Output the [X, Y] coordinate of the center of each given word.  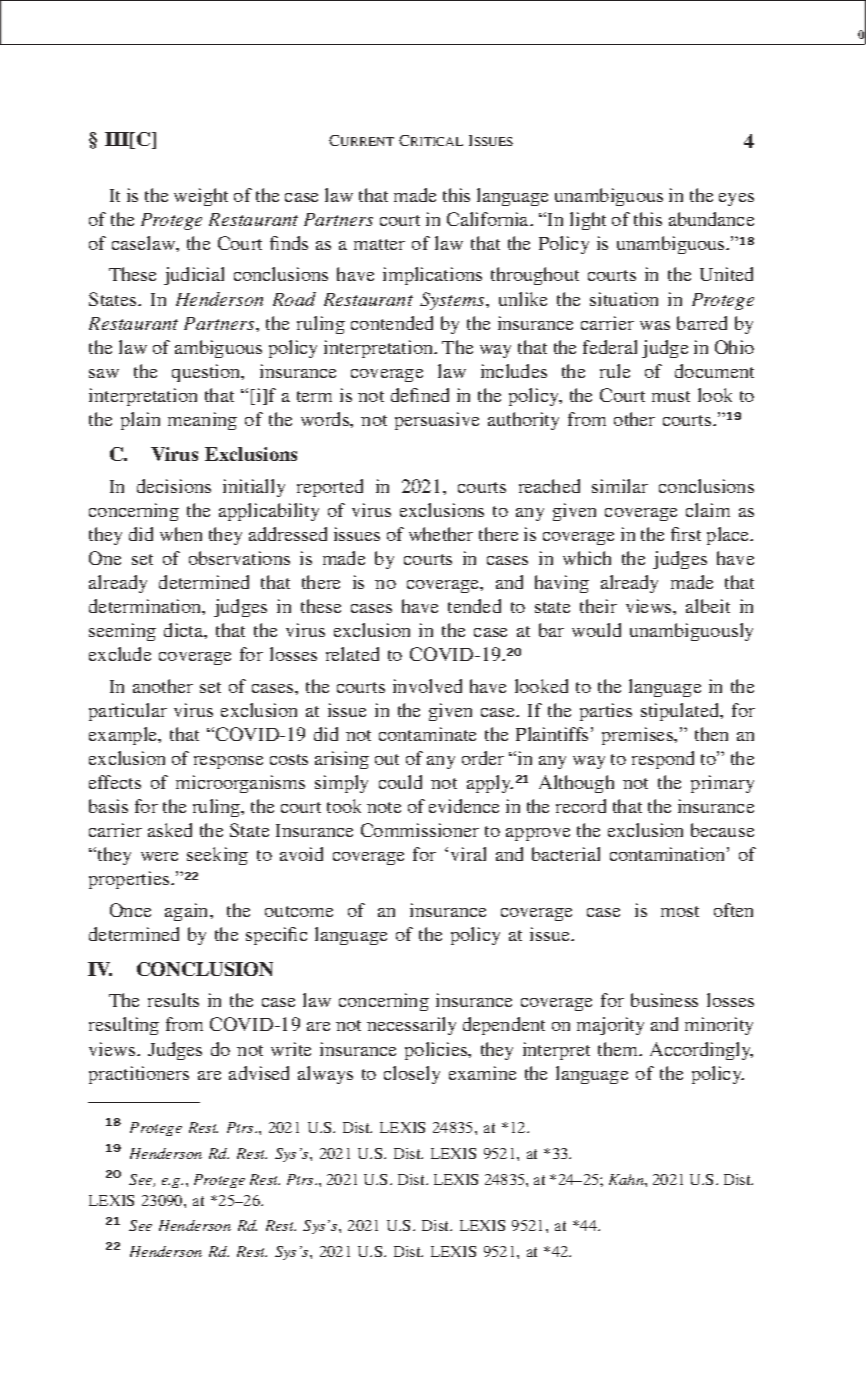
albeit [708, 606]
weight [201, 197]
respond [663, 760]
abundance [711, 219]
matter [379, 244]
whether [441, 534]
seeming [122, 632]
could [400, 782]
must [671, 396]
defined [420, 395]
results [173, 1000]
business [664, 1000]
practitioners [139, 1075]
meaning [202, 421]
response [228, 762]
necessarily [411, 1026]
